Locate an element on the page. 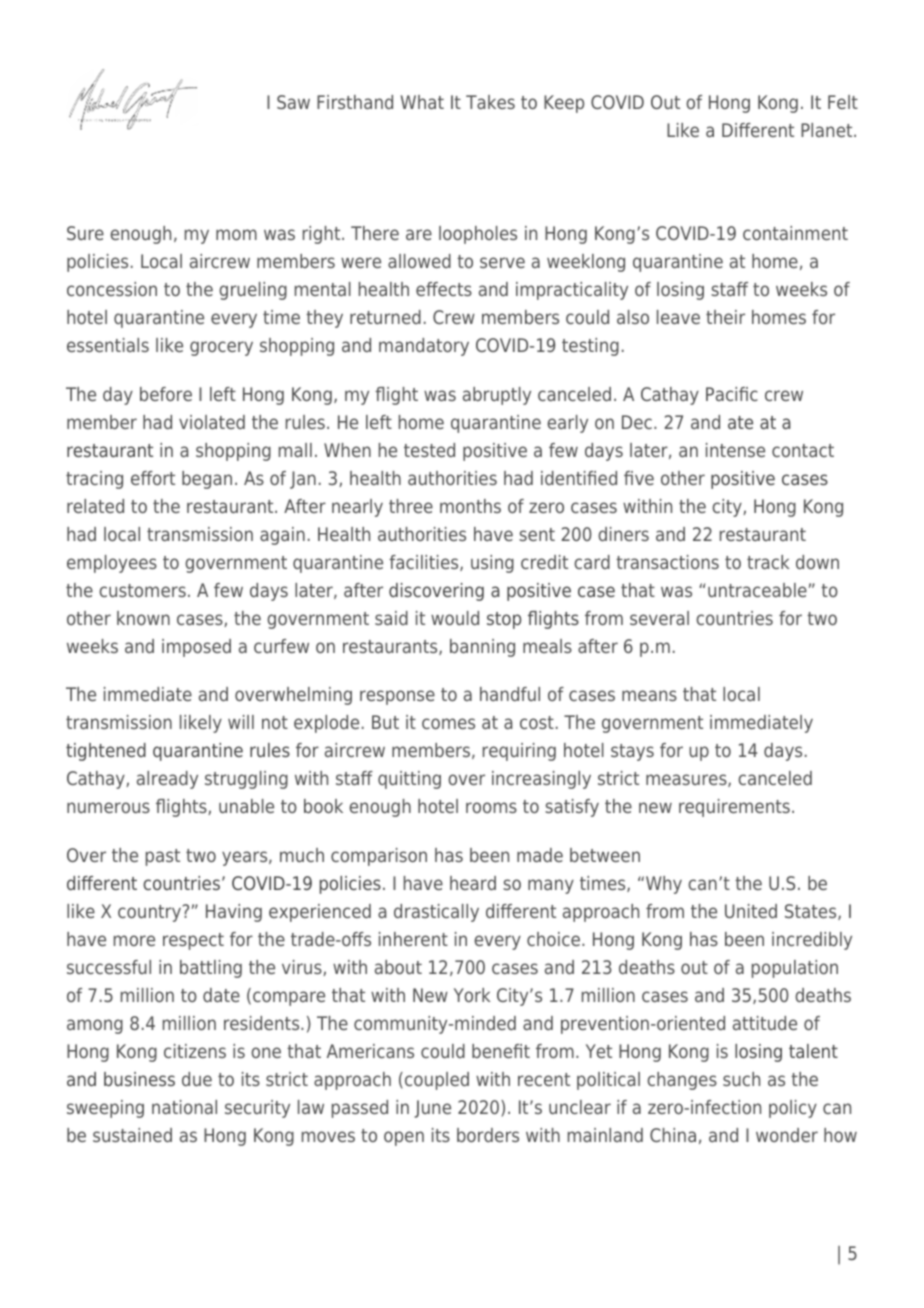  untraceable is located at coordinates (757, 590).
